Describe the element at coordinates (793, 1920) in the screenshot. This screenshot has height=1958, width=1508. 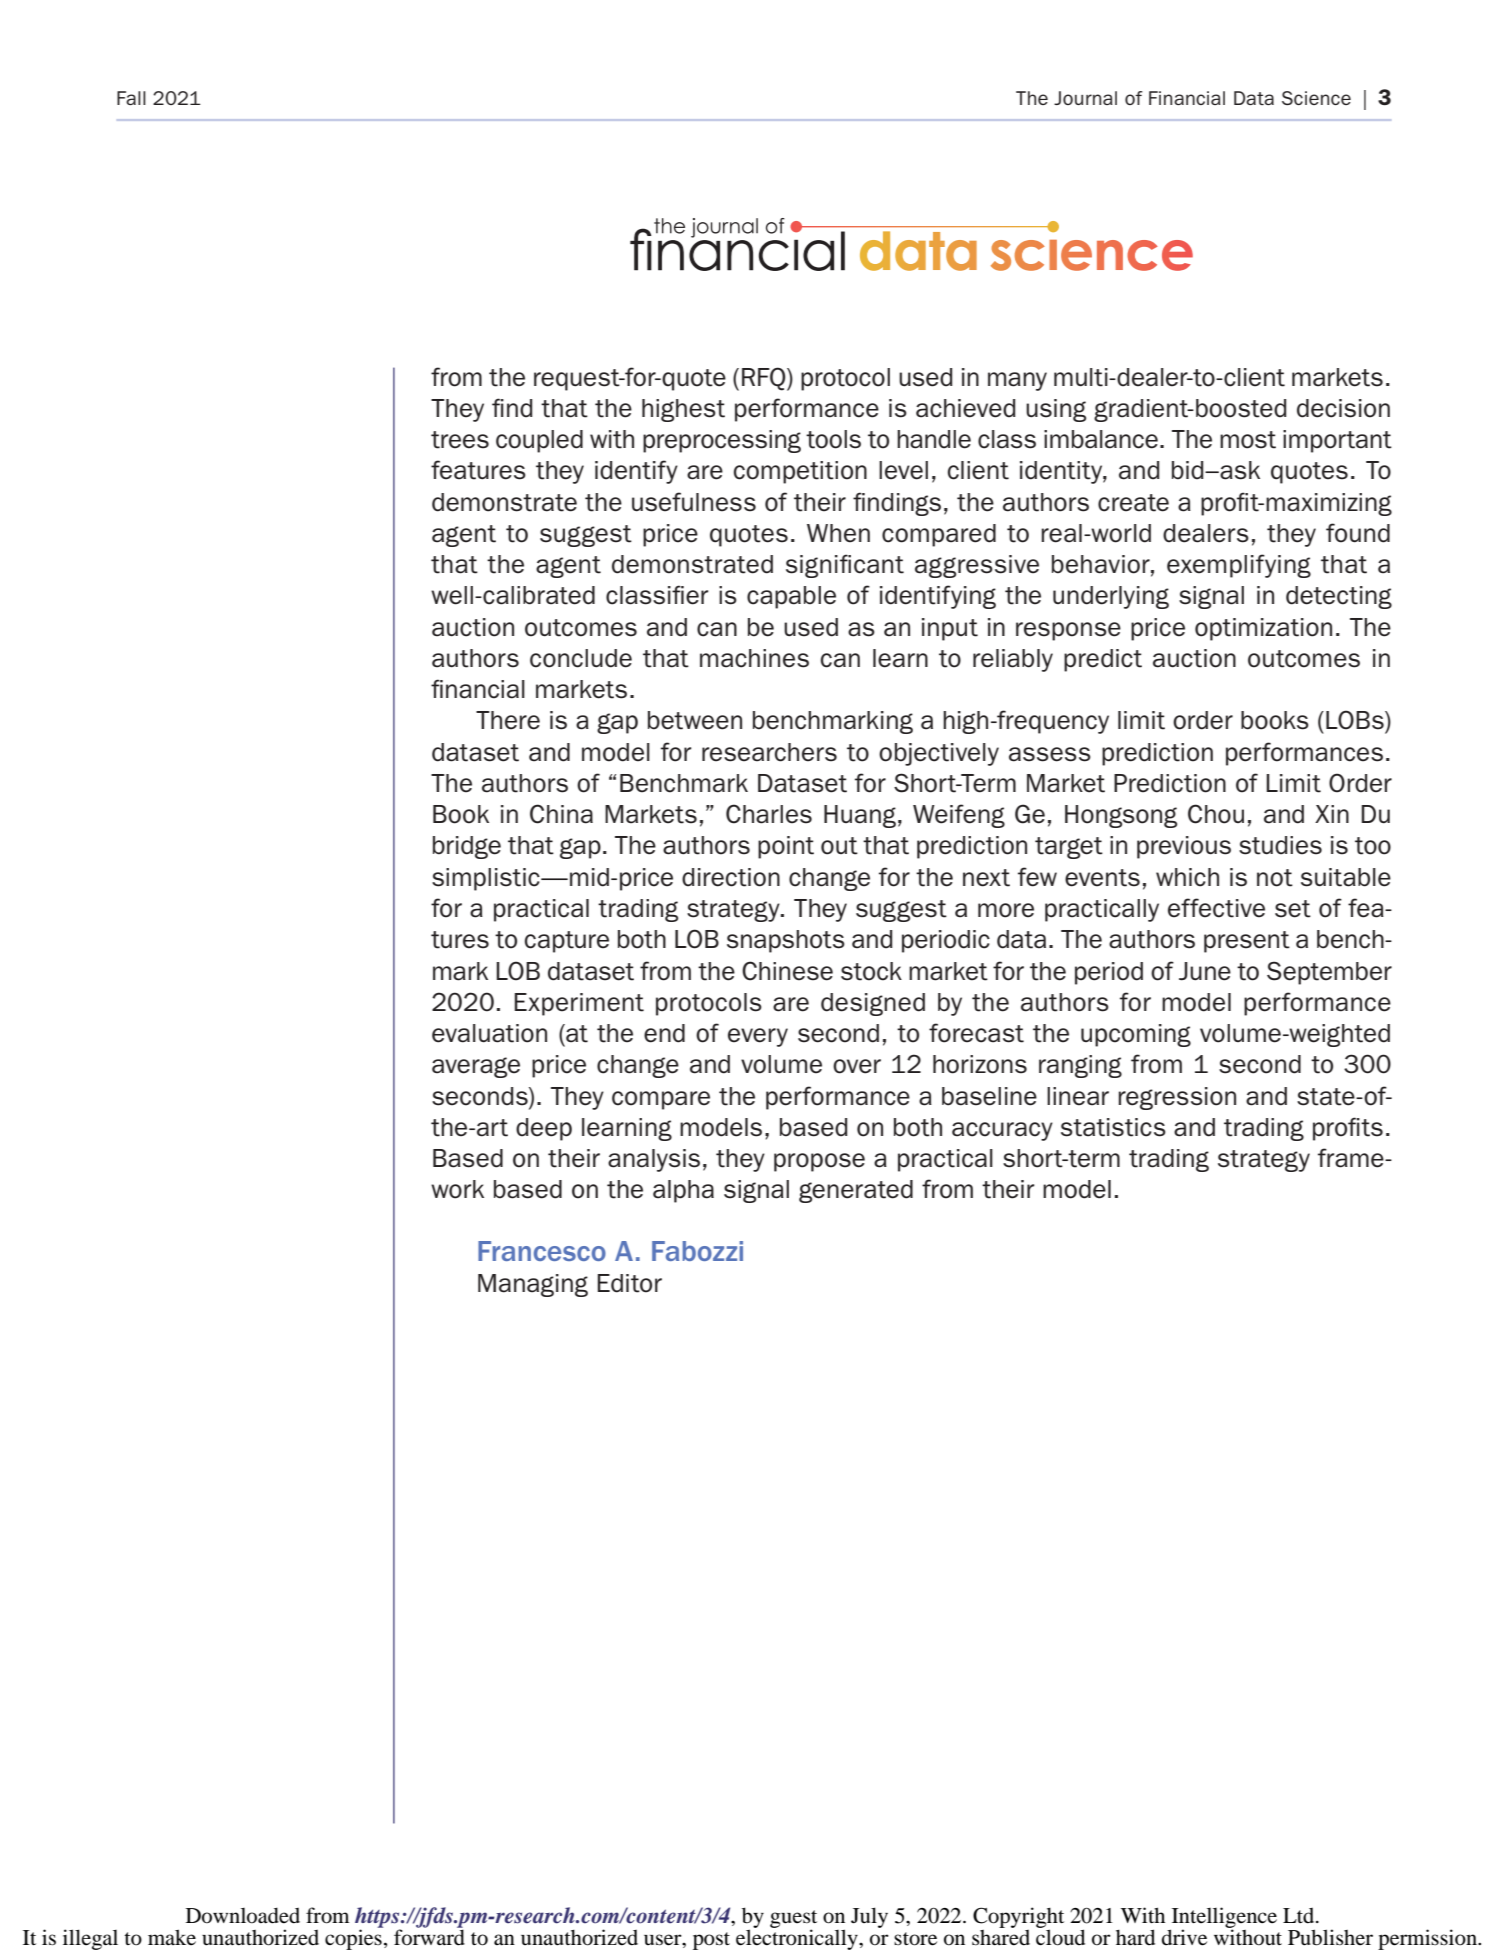
I see `guest` at that location.
